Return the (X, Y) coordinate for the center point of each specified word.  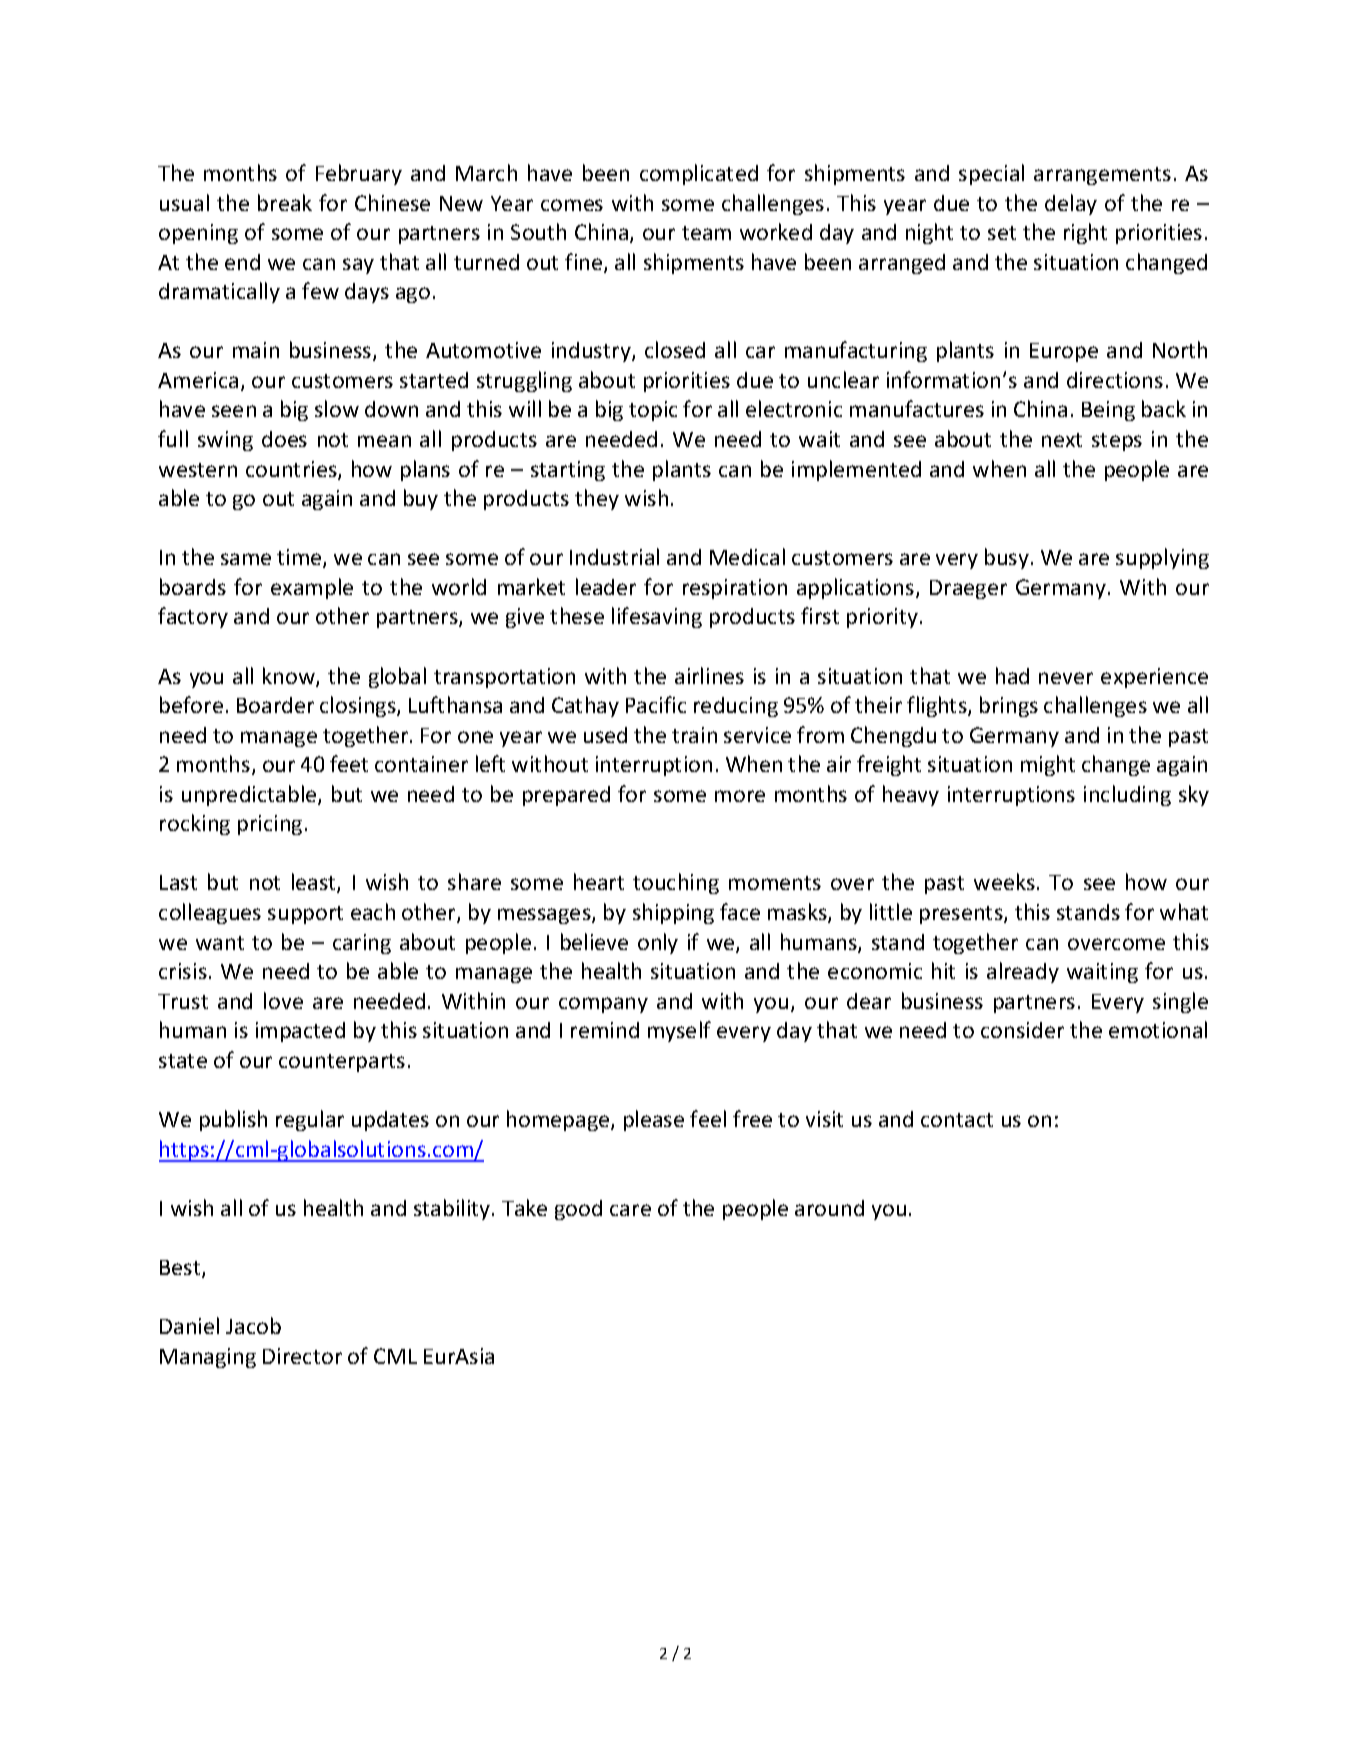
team (706, 233)
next (1062, 440)
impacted (300, 1032)
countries (292, 470)
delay (1071, 204)
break (285, 202)
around (829, 1208)
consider (1022, 1030)
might (1048, 765)
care (630, 1210)
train (694, 735)
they (597, 499)
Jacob (253, 1325)
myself (679, 1031)
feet (349, 763)
